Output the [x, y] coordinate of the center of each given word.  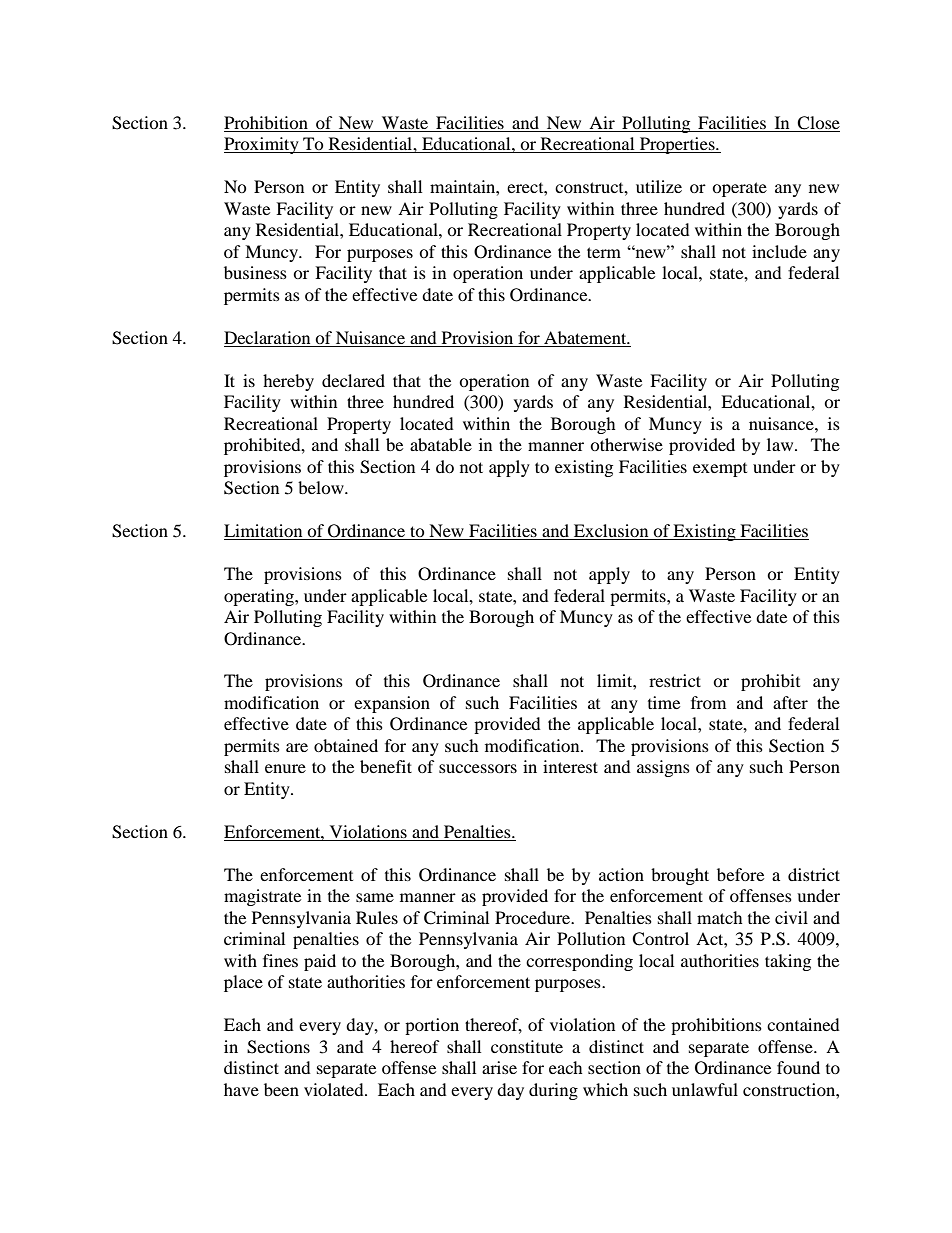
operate [739, 189]
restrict [675, 680]
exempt [720, 470]
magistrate [262, 897]
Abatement [586, 337]
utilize [659, 186]
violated [335, 1089]
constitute [527, 1046]
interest [570, 766]
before [740, 874]
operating [260, 597]
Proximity [262, 145]
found [798, 1067]
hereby [288, 382]
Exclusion [611, 532]
